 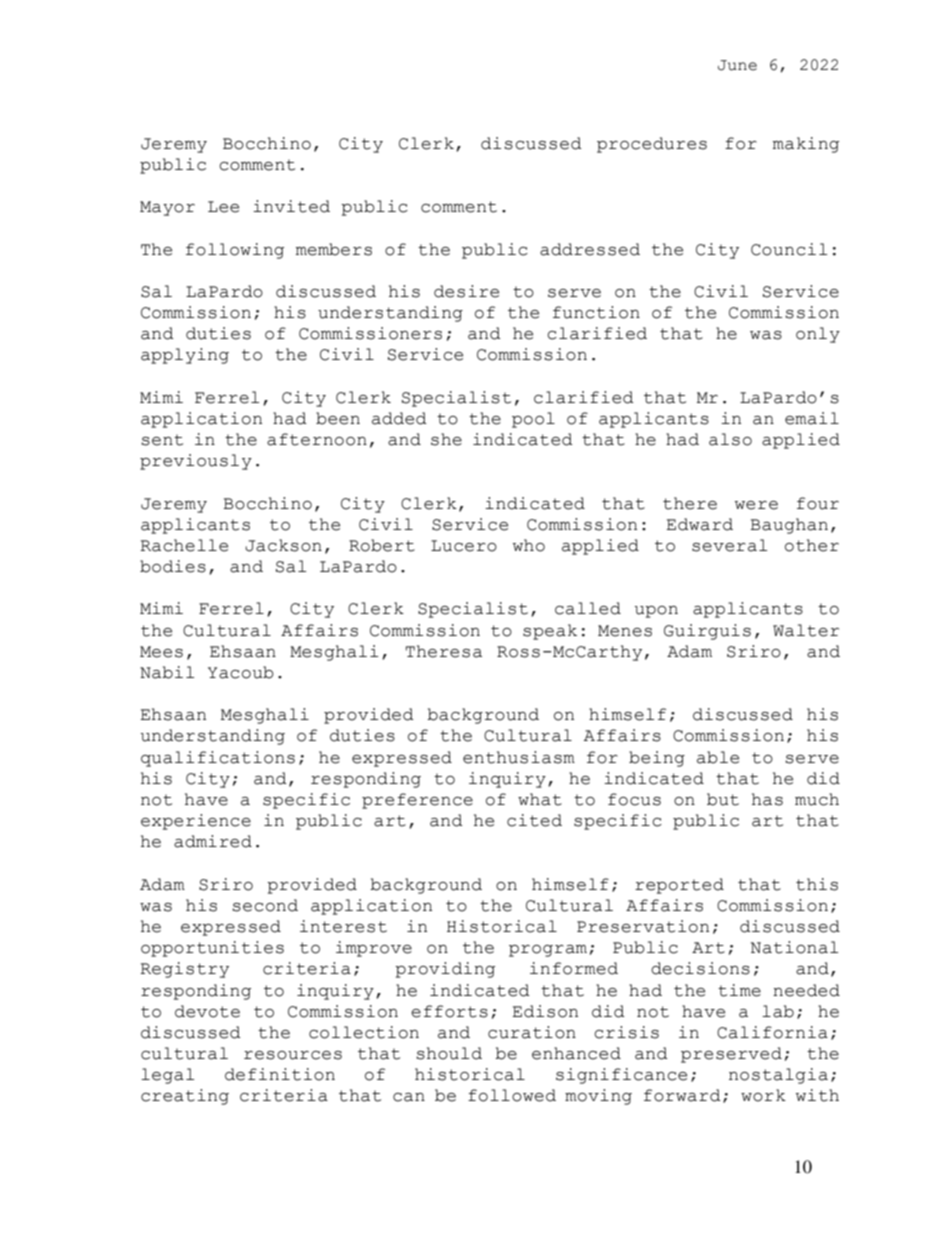 What do you see at coordinates (280, 1074) in the image?
I see `definition` at bounding box center [280, 1074].
